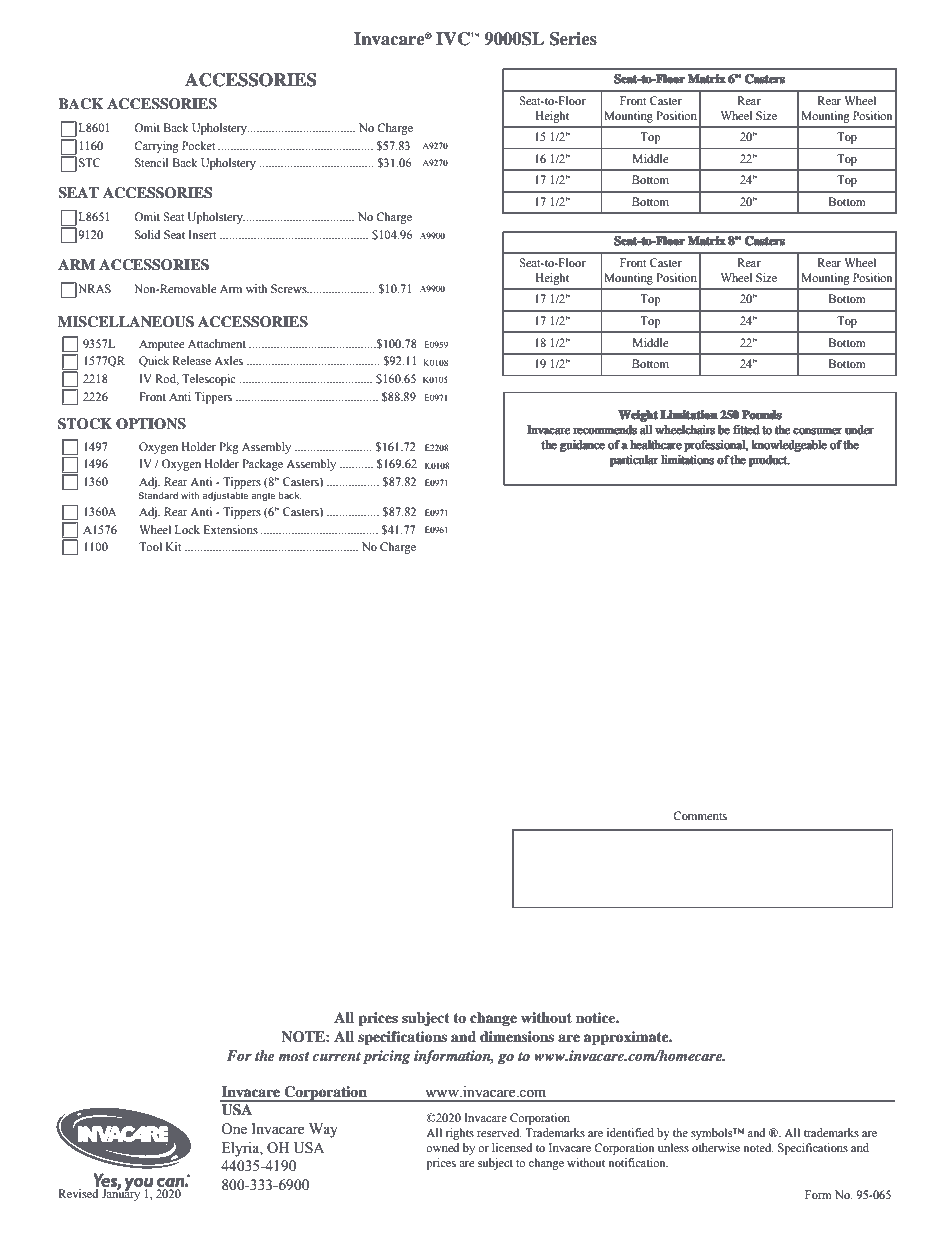  Describe the element at coordinates (158, 495) in the image. I see `Standard` at that location.
